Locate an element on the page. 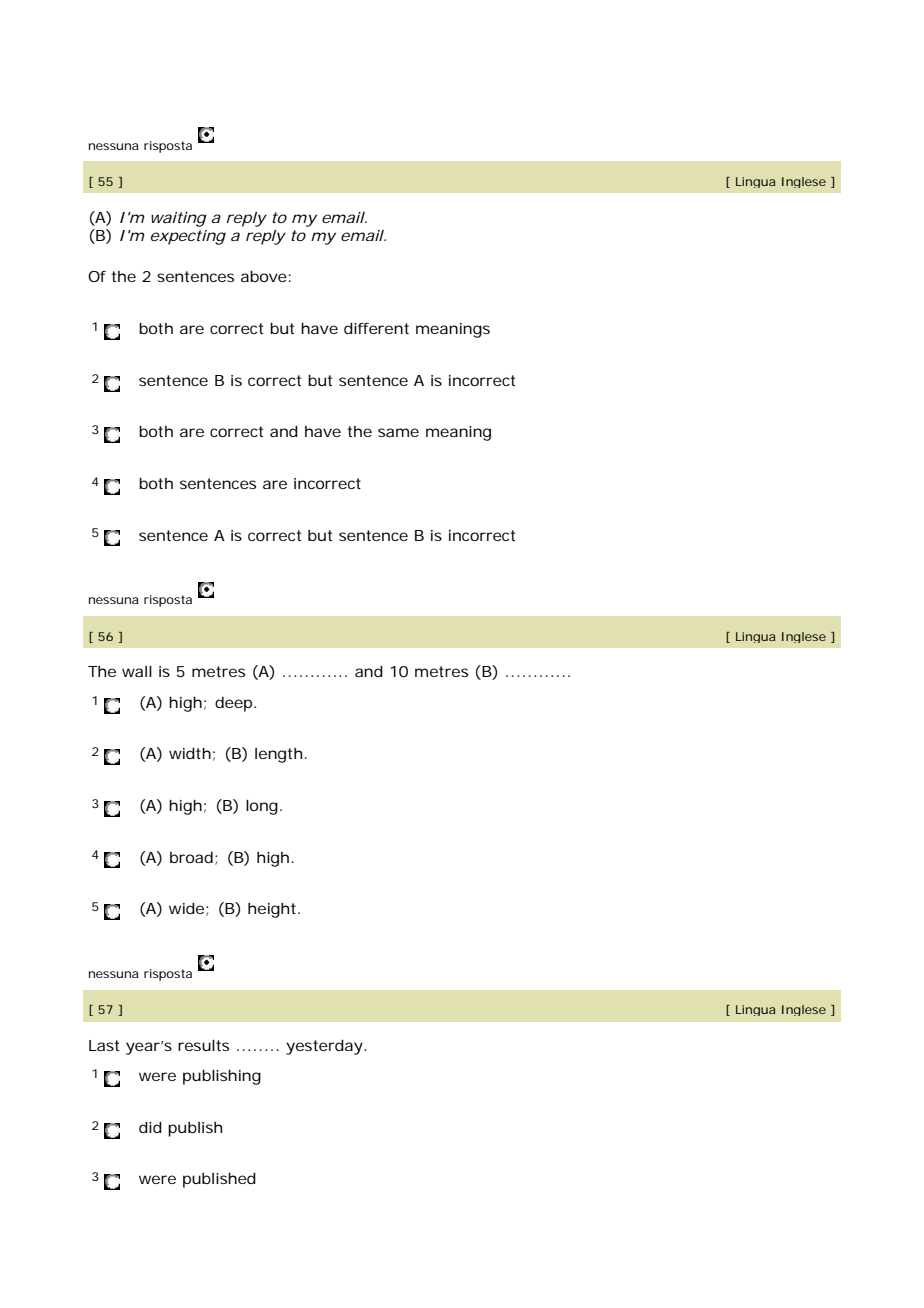 Image resolution: width=924 pixels, height=1308 pixels. above is located at coordinates (264, 276).
